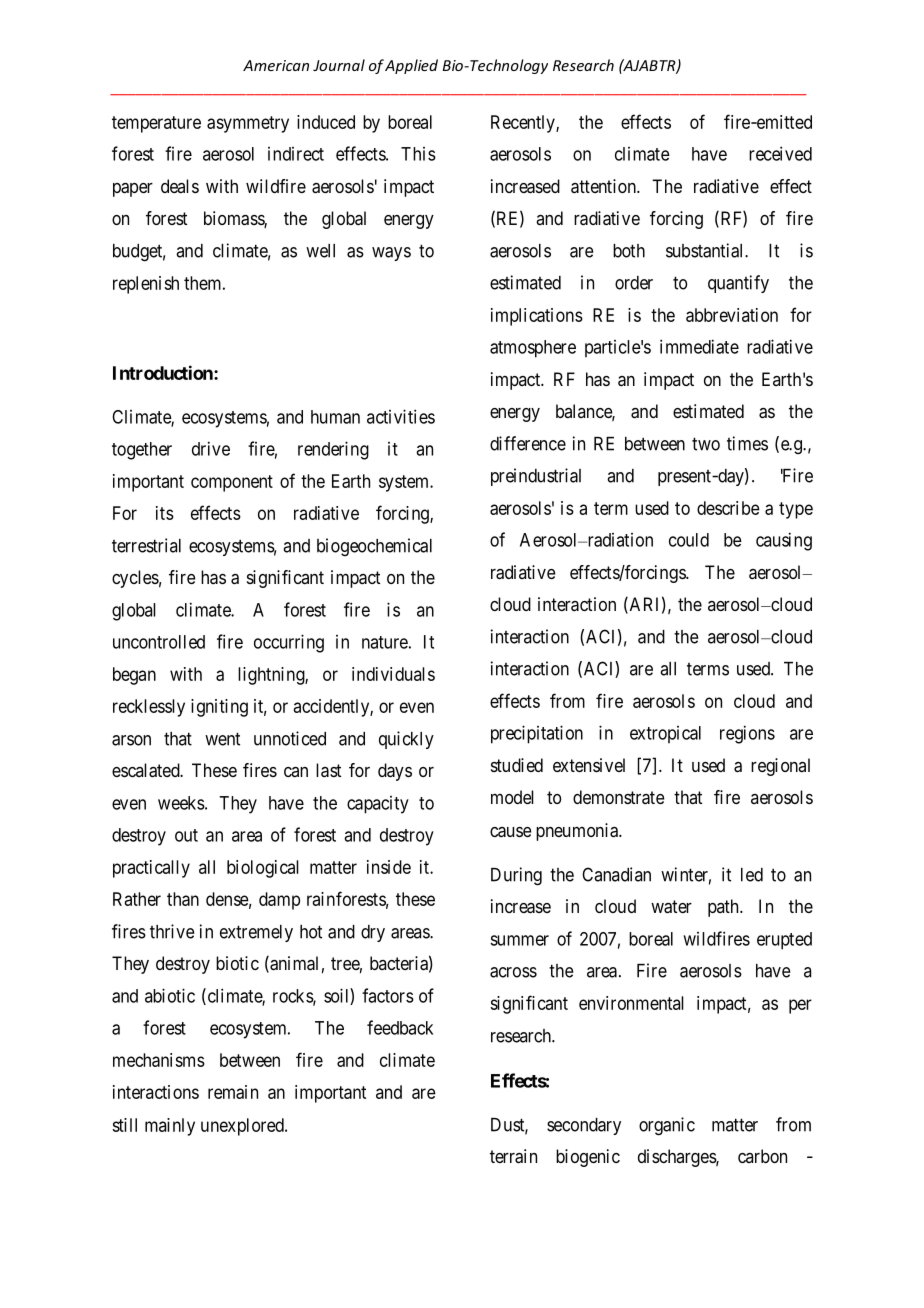  I want to click on received, so click(780, 153).
